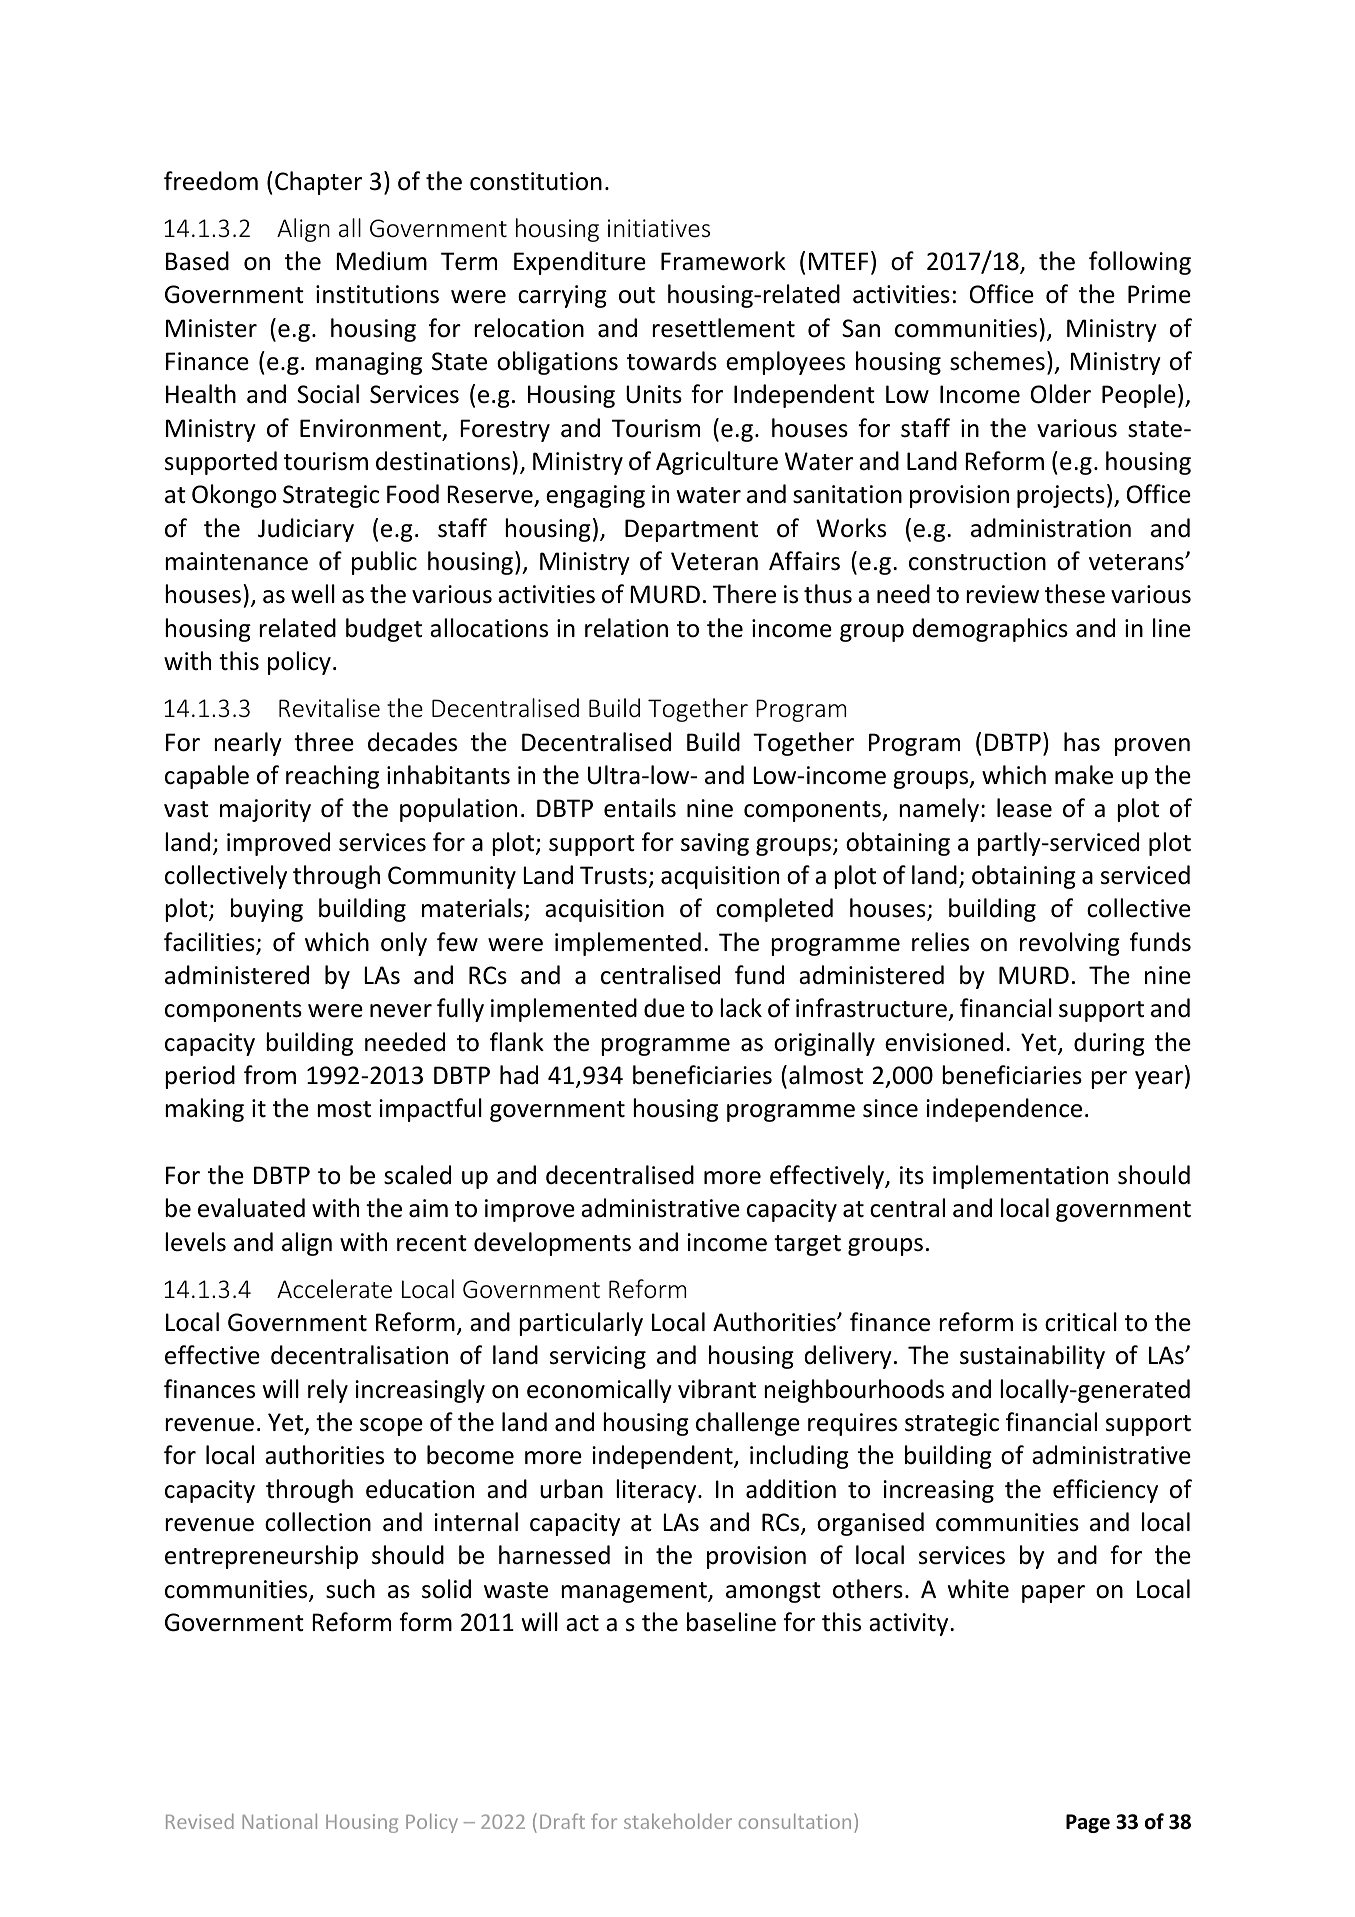 This screenshot has height=1917, width=1355. What do you see at coordinates (334, 1289) in the screenshot?
I see `Accelerate` at bounding box center [334, 1289].
